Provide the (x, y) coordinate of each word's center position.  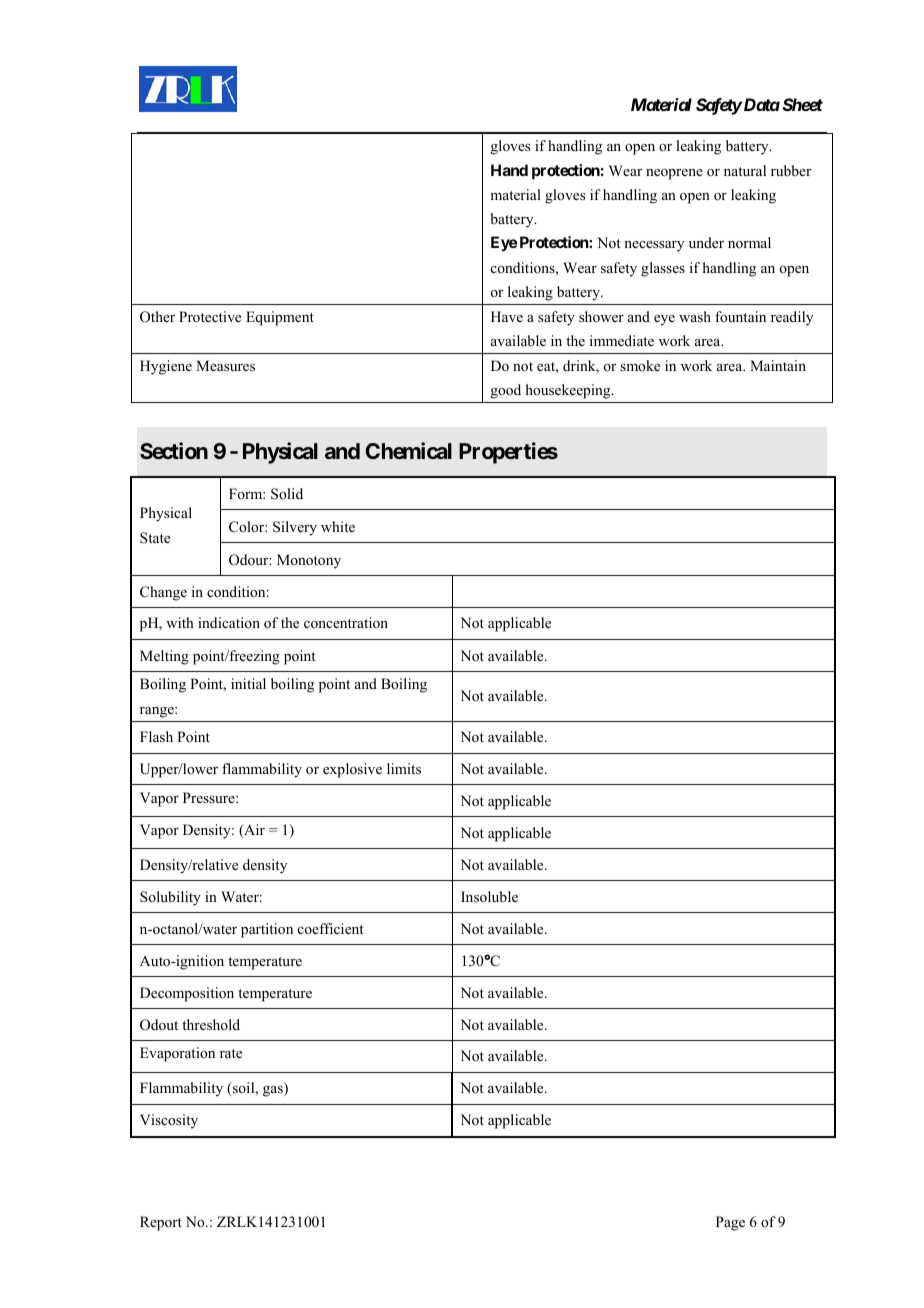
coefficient (331, 928)
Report (161, 1223)
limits (404, 768)
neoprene (674, 174)
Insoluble (489, 896)
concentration (346, 622)
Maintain (778, 365)
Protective (210, 316)
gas (274, 1091)
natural (745, 170)
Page (730, 1223)
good (506, 391)
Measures (225, 365)
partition (267, 930)
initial (248, 683)
